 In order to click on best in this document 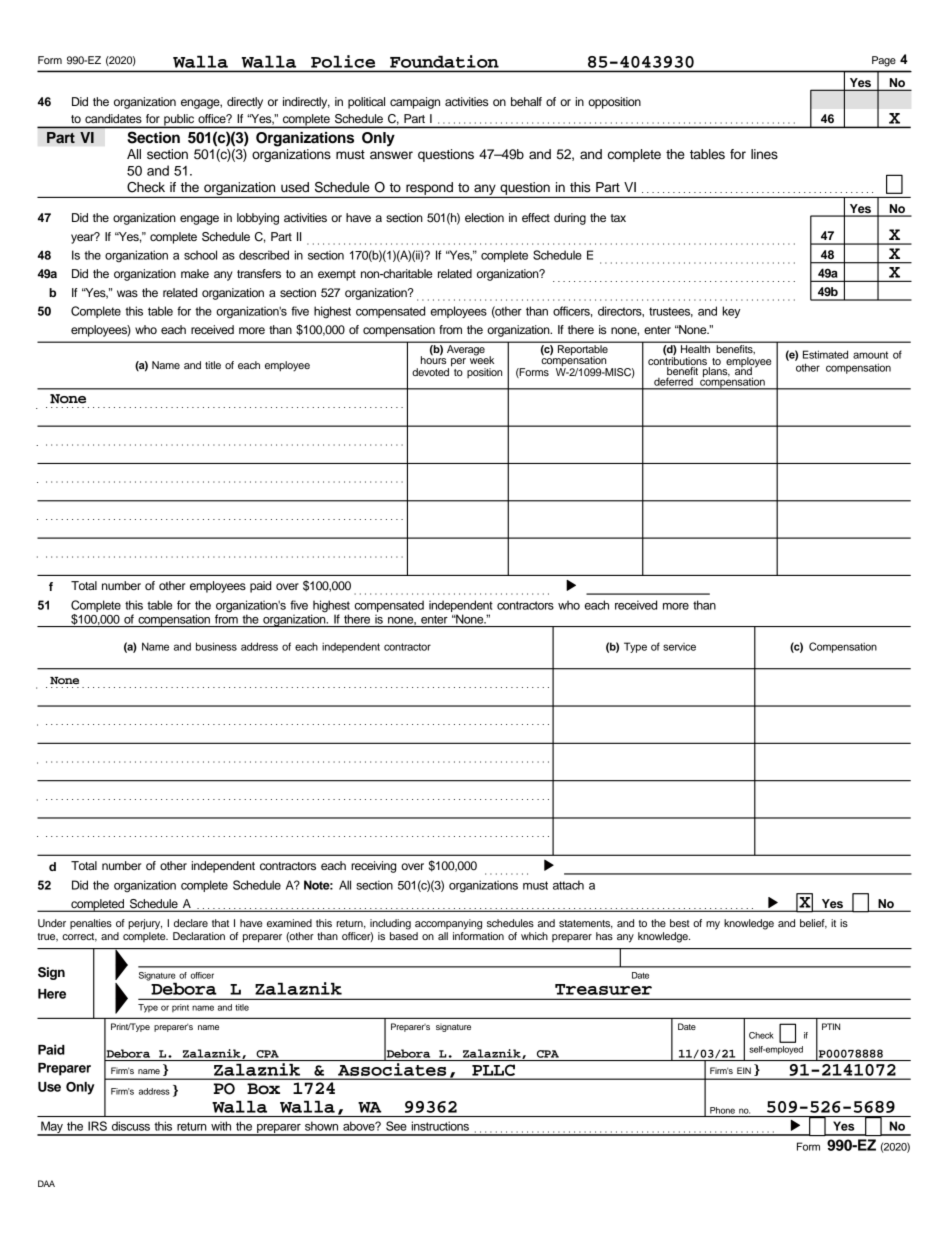, I will do `click(680, 923)`.
